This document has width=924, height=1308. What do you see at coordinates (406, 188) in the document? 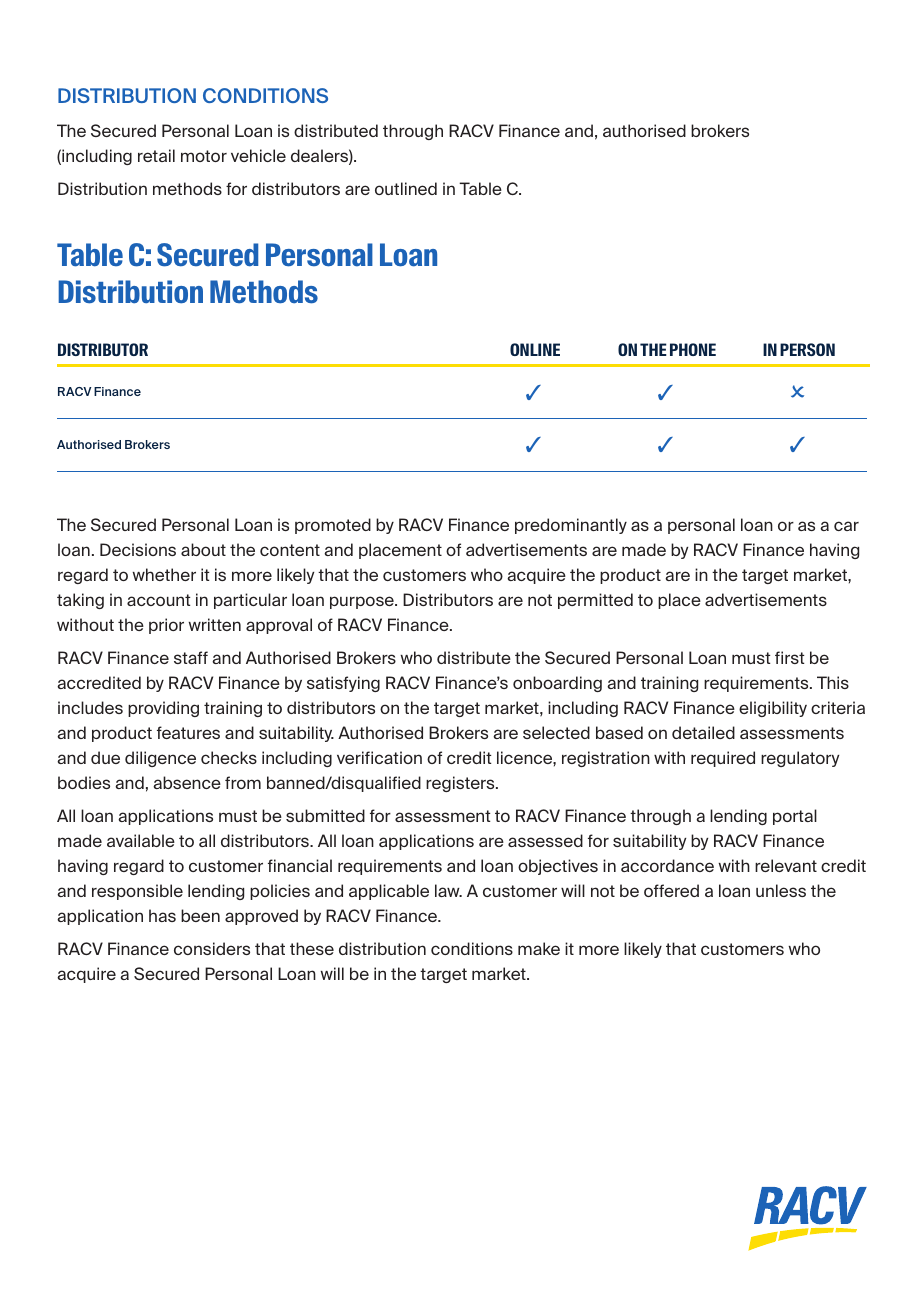
I see `outlined` at bounding box center [406, 188].
